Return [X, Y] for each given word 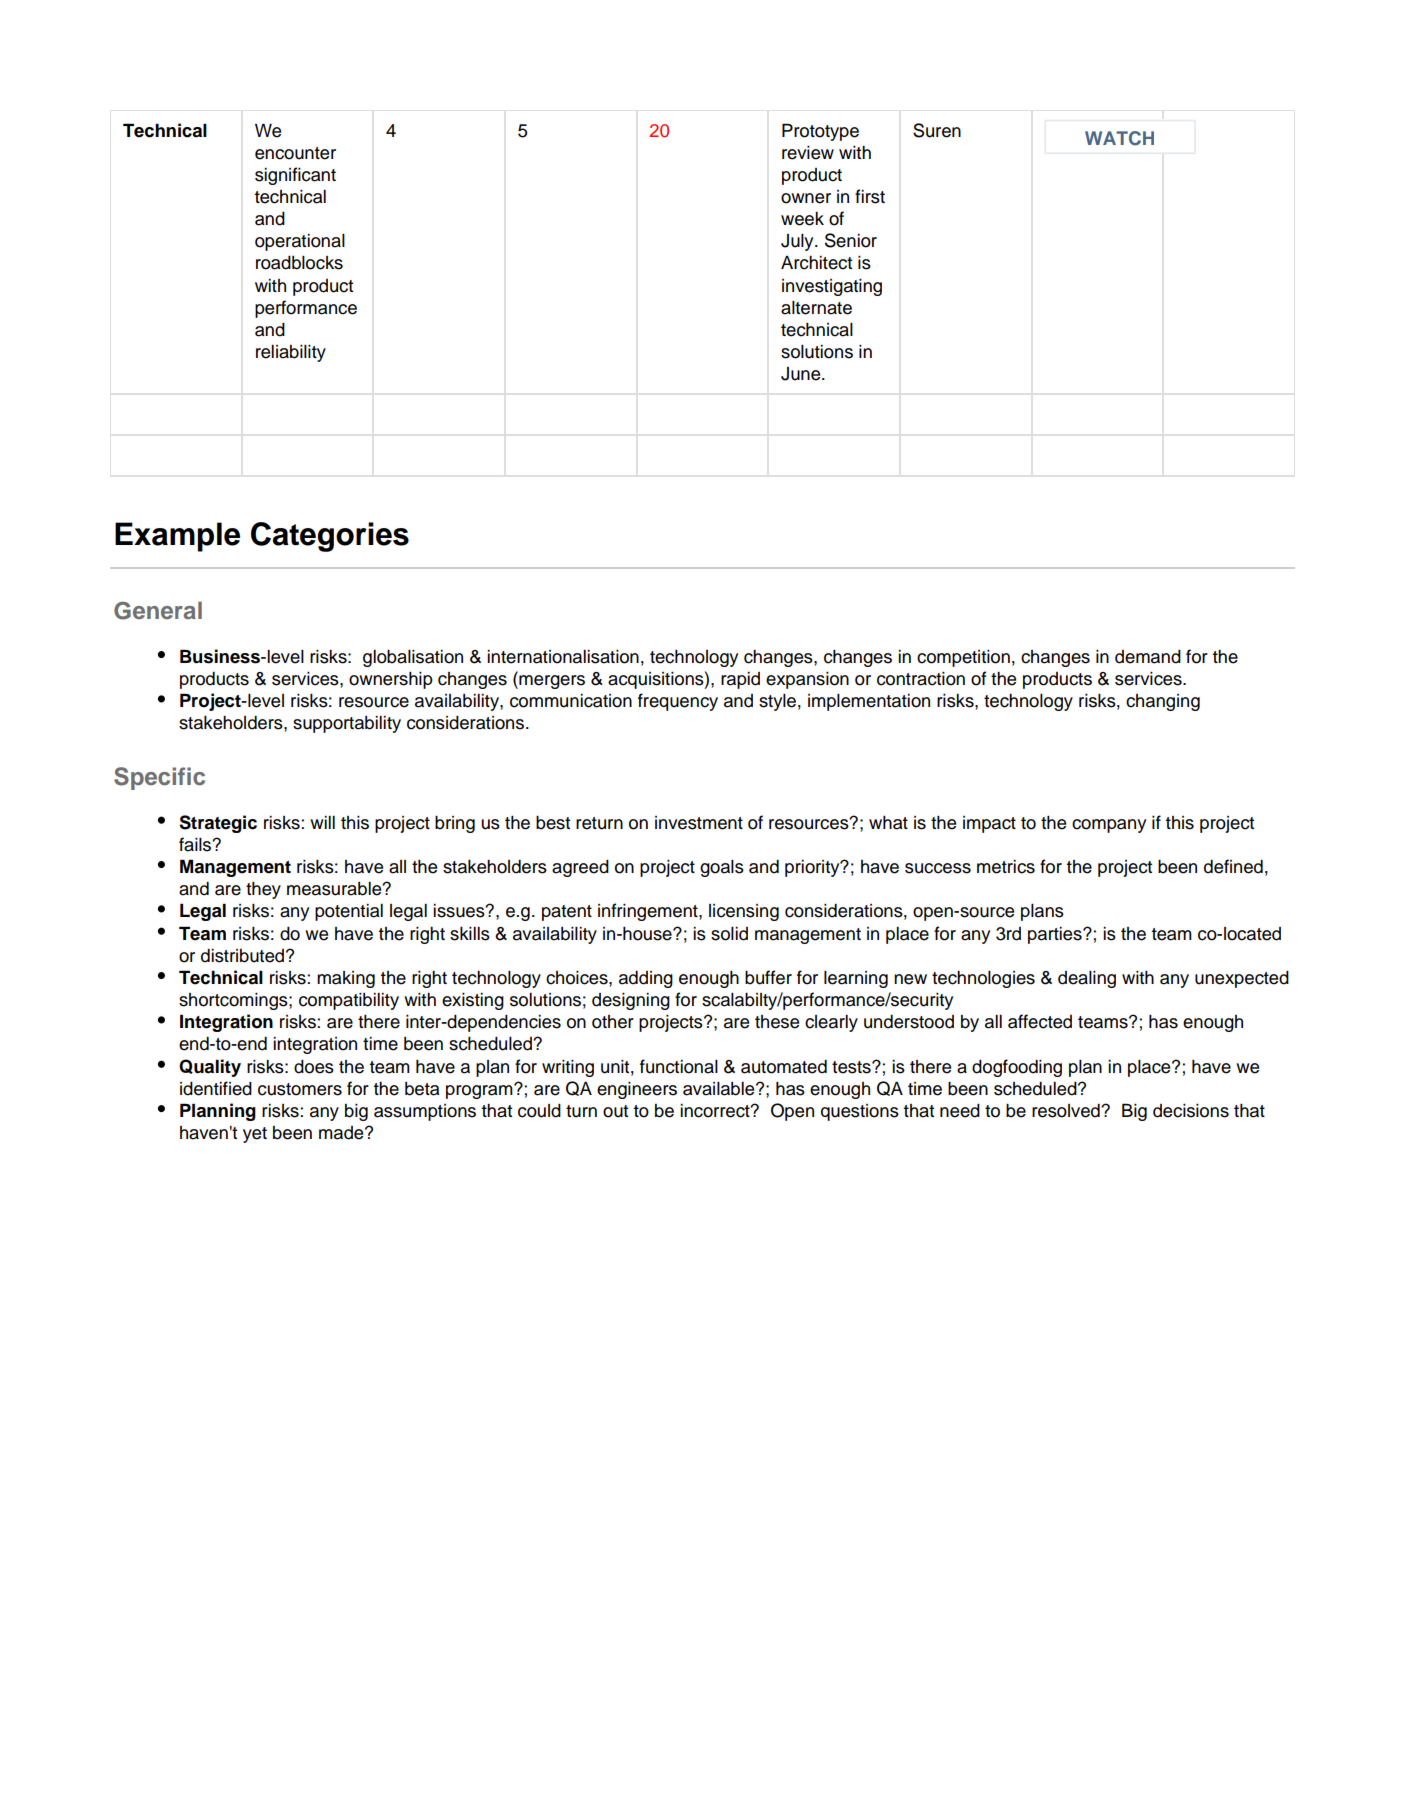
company [1109, 826]
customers [300, 1089]
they [263, 890]
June [802, 374]
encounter [295, 153]
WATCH [1119, 138]
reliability [291, 353]
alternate [816, 308]
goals [722, 868]
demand [1148, 657]
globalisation [413, 658]
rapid [740, 680]
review [808, 153]
